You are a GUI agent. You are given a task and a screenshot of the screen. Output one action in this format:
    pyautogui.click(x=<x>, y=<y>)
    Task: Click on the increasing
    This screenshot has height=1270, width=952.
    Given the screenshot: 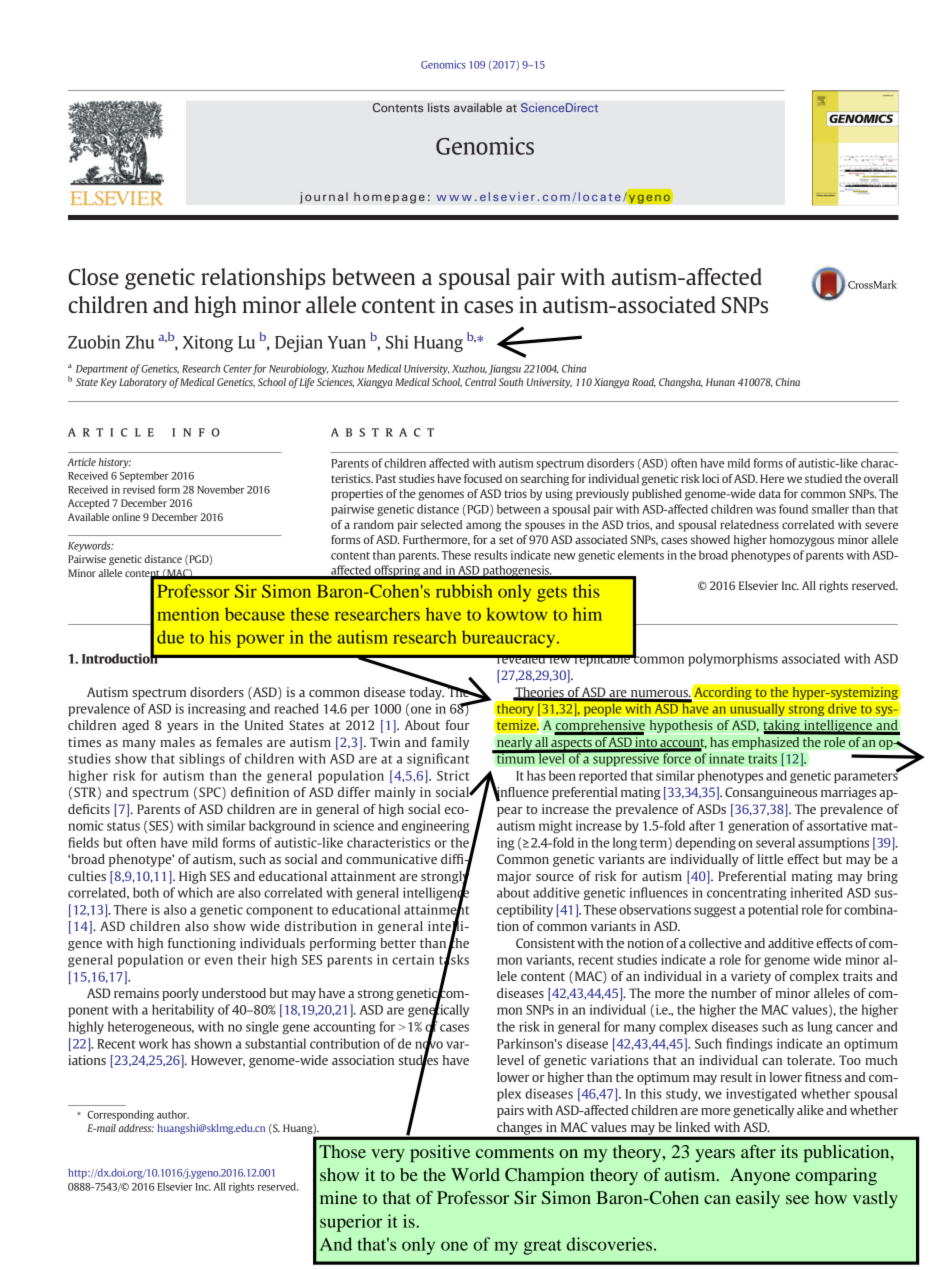 What is the action you would take?
    pyautogui.click(x=217, y=709)
